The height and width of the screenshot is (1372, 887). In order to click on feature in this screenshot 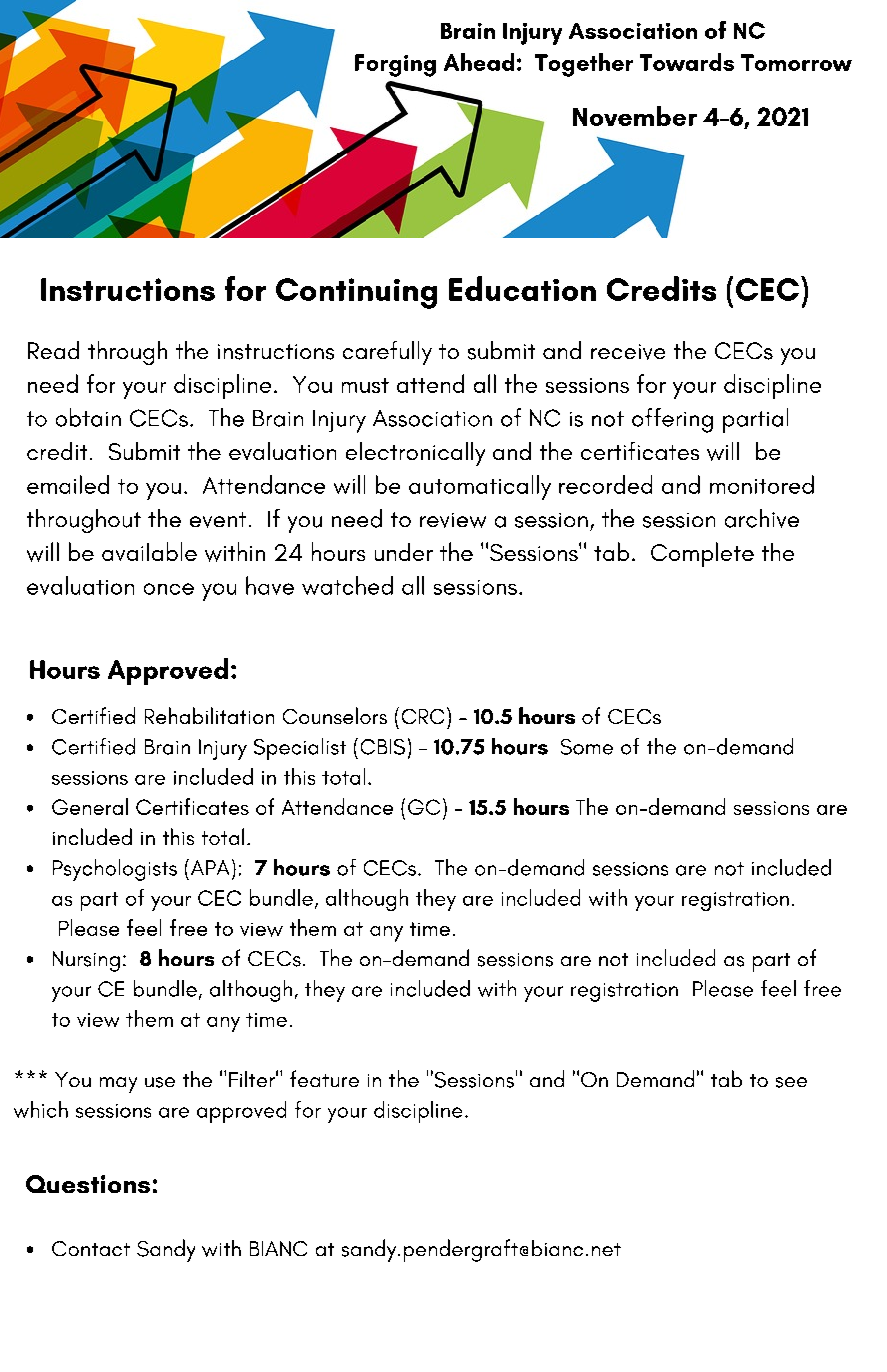, I will do `click(324, 1078)`.
